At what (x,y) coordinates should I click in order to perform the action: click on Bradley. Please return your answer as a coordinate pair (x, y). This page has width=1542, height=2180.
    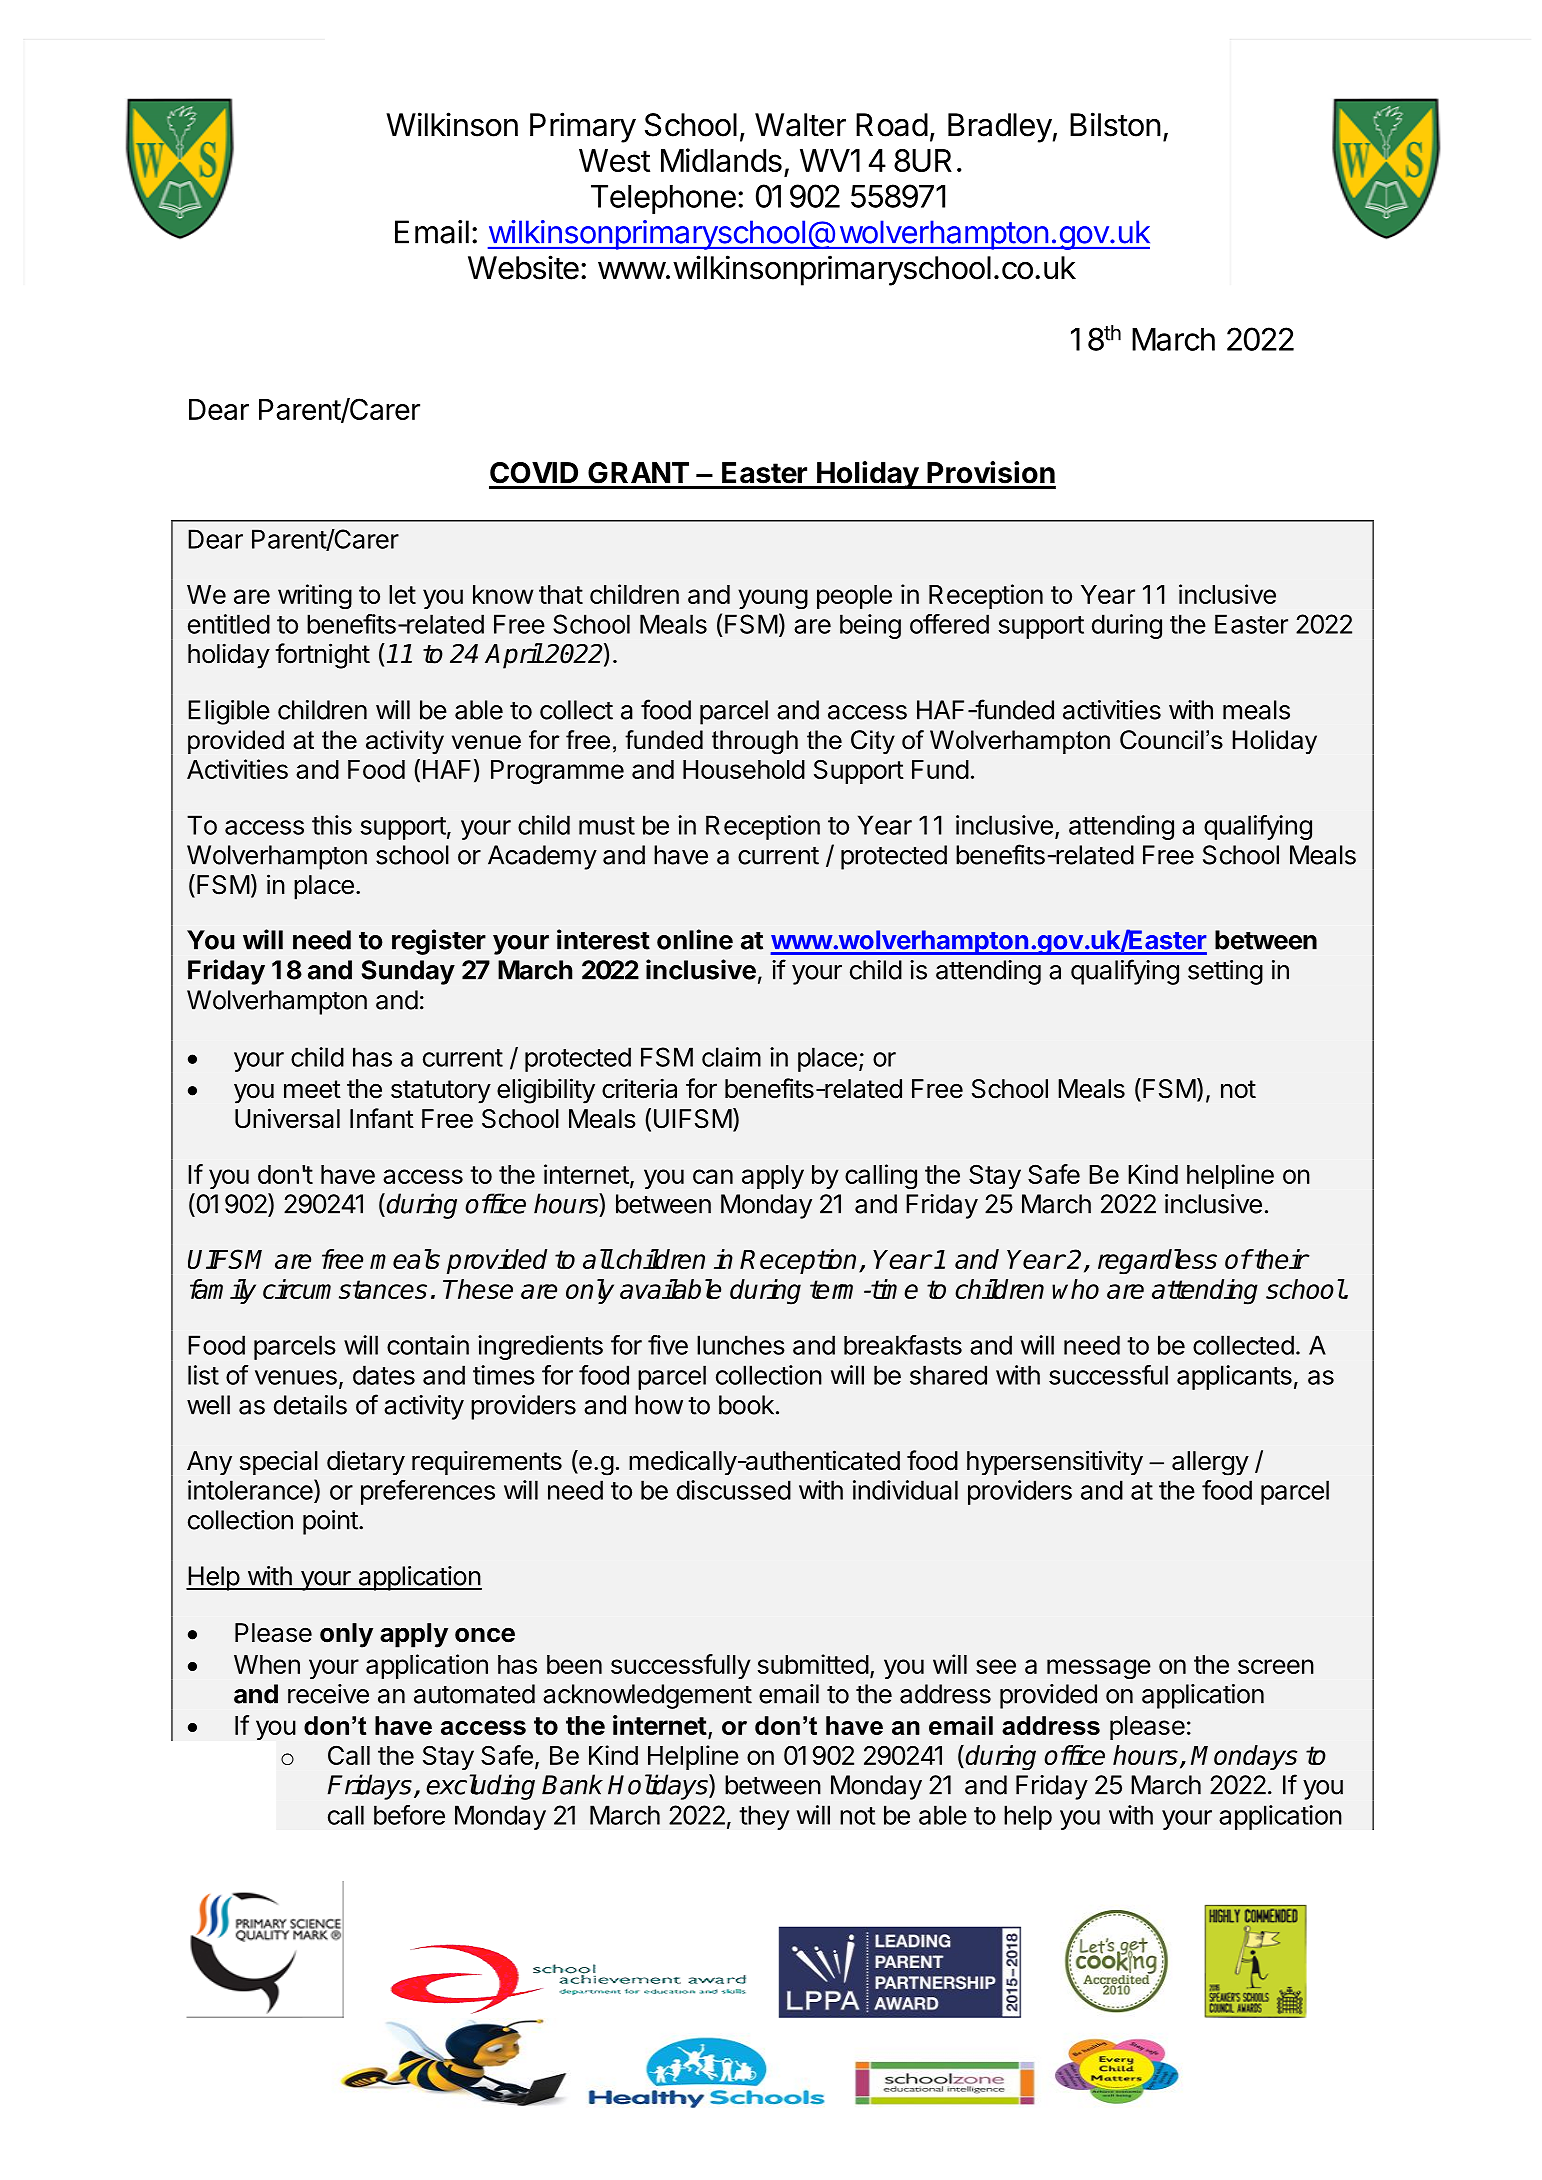
    Looking at the image, I should click on (1000, 128).
